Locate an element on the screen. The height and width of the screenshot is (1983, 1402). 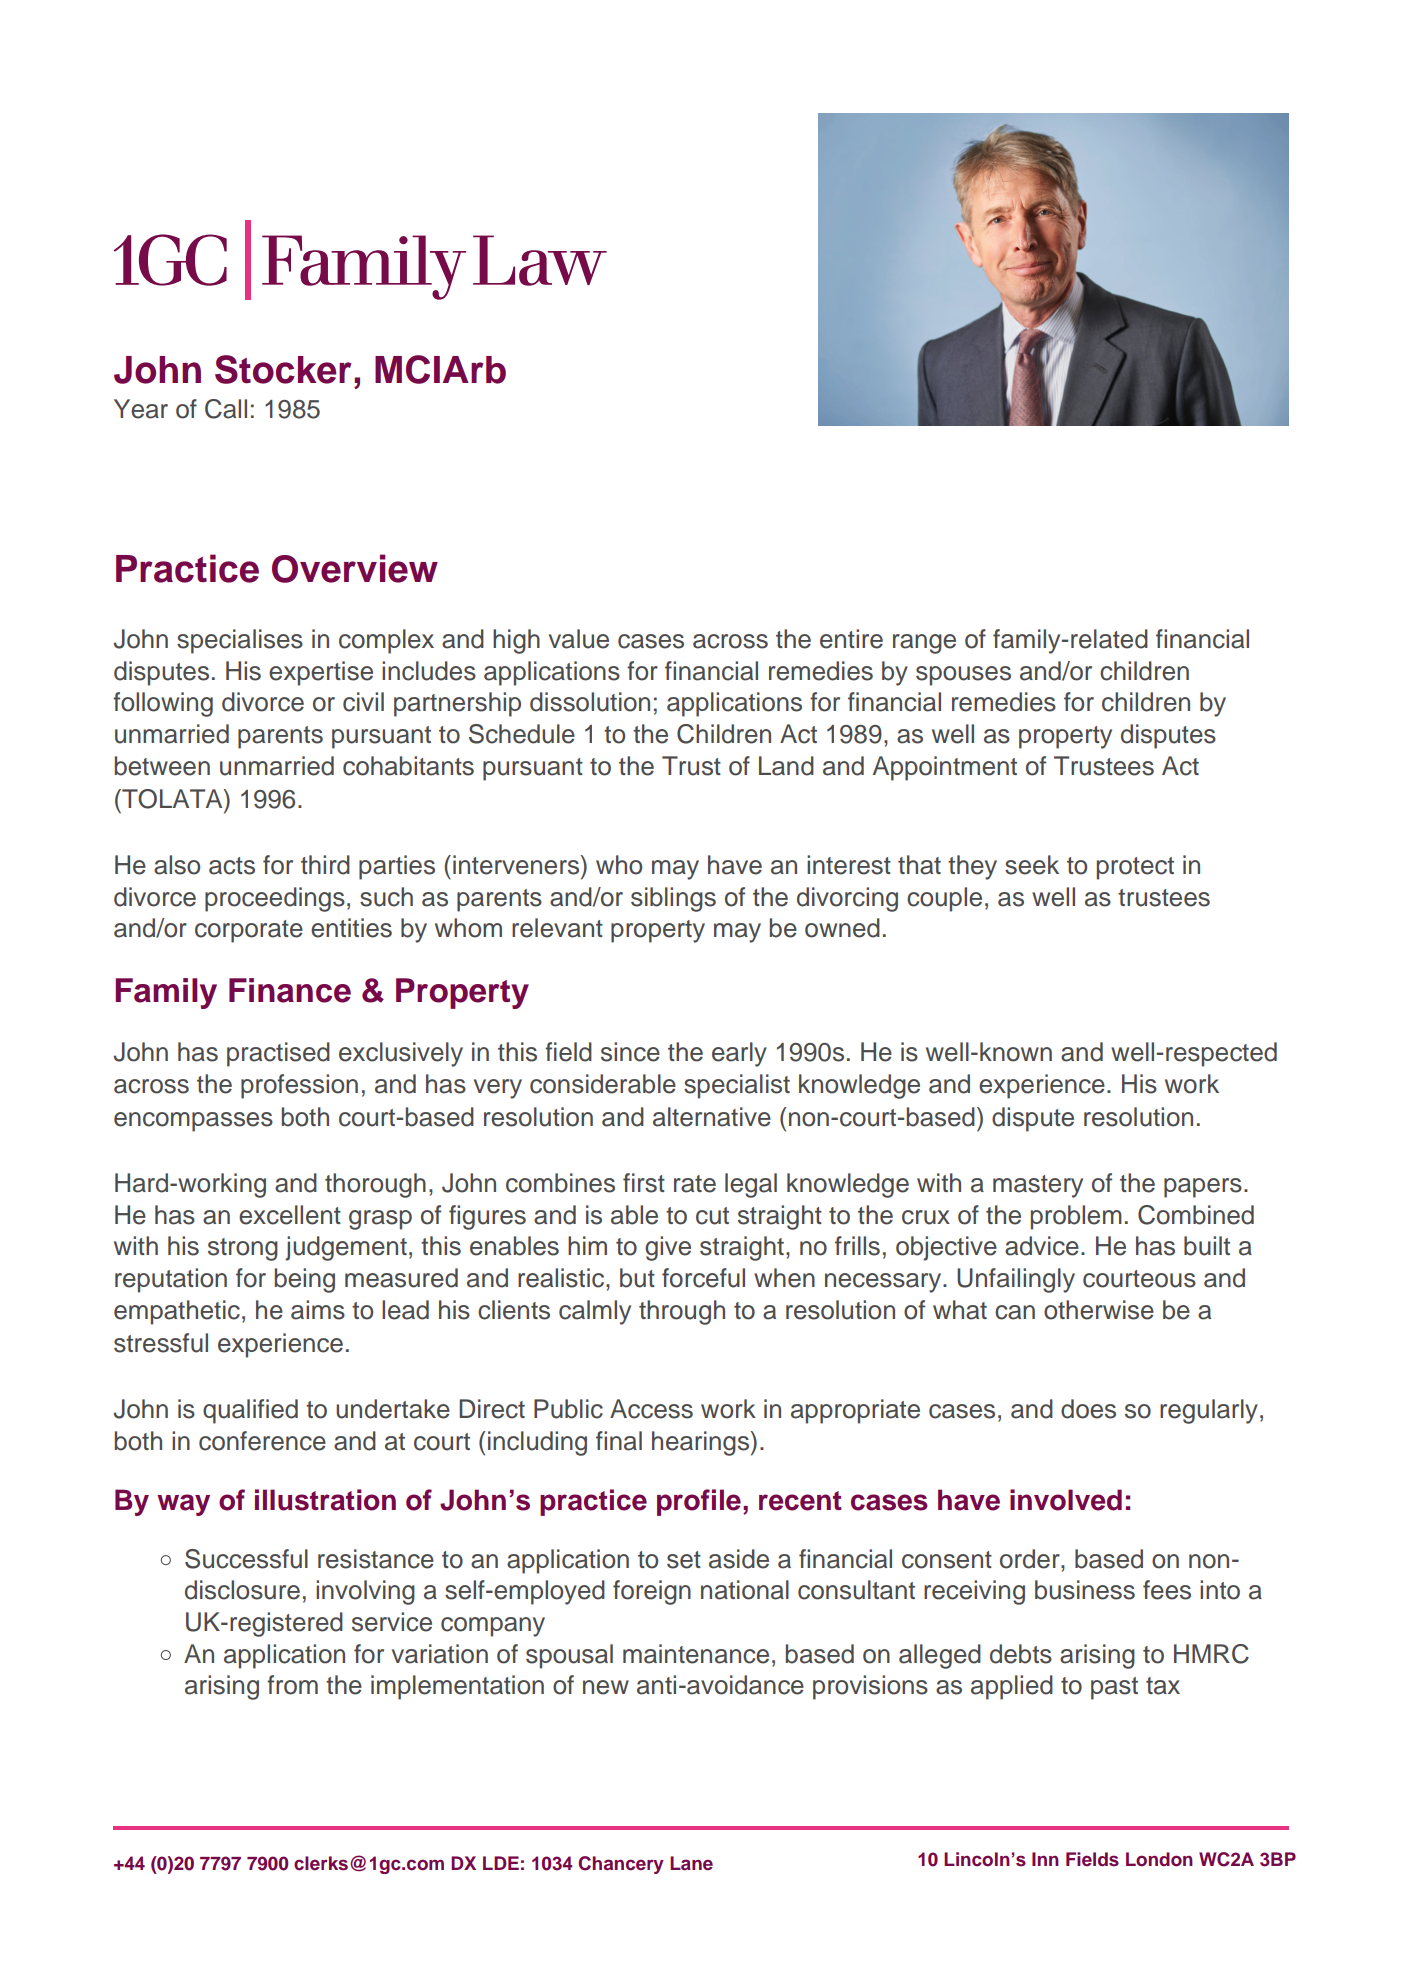
conference is located at coordinates (262, 1441).
